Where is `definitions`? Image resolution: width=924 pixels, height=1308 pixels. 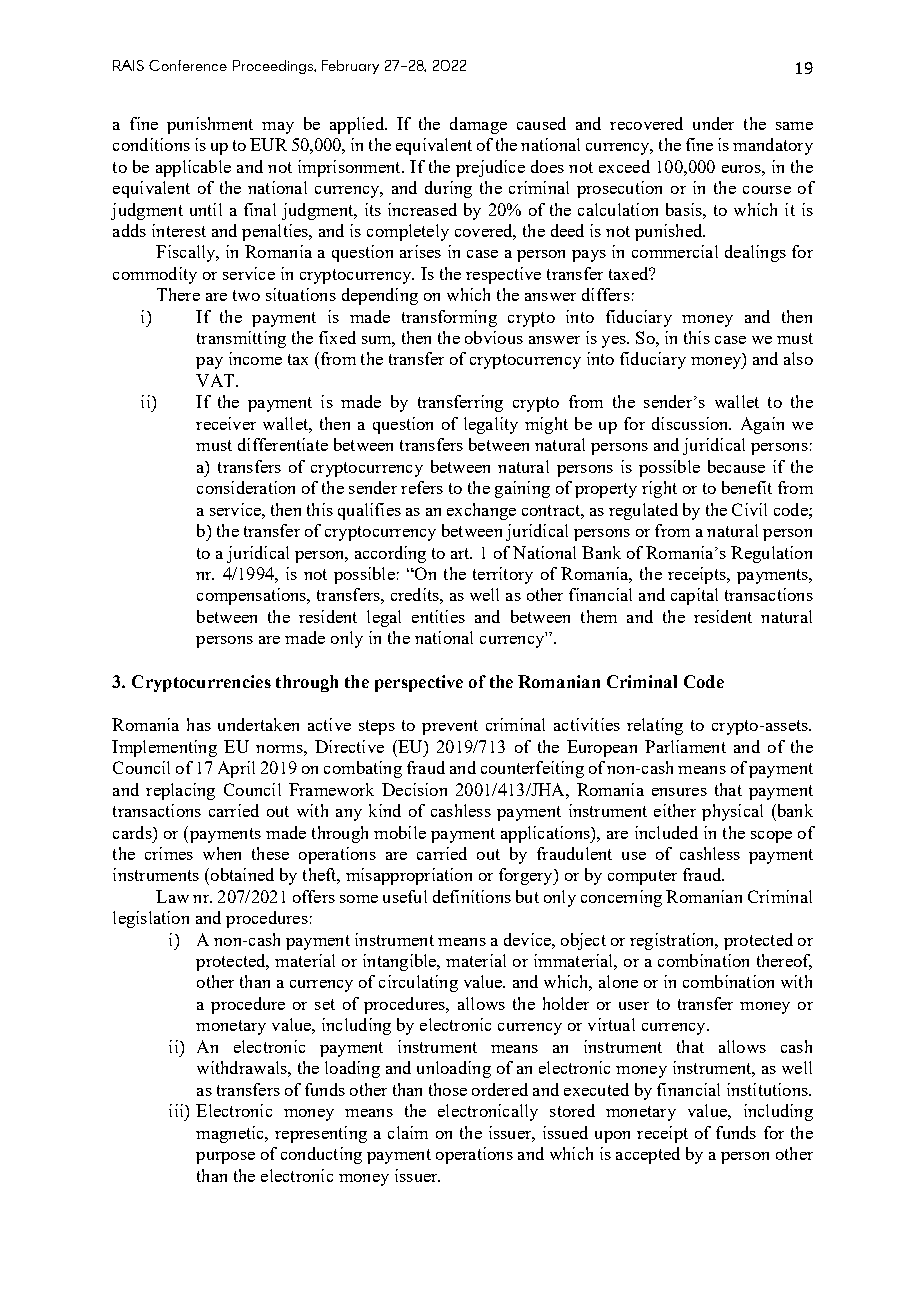 definitions is located at coordinates (472, 896).
